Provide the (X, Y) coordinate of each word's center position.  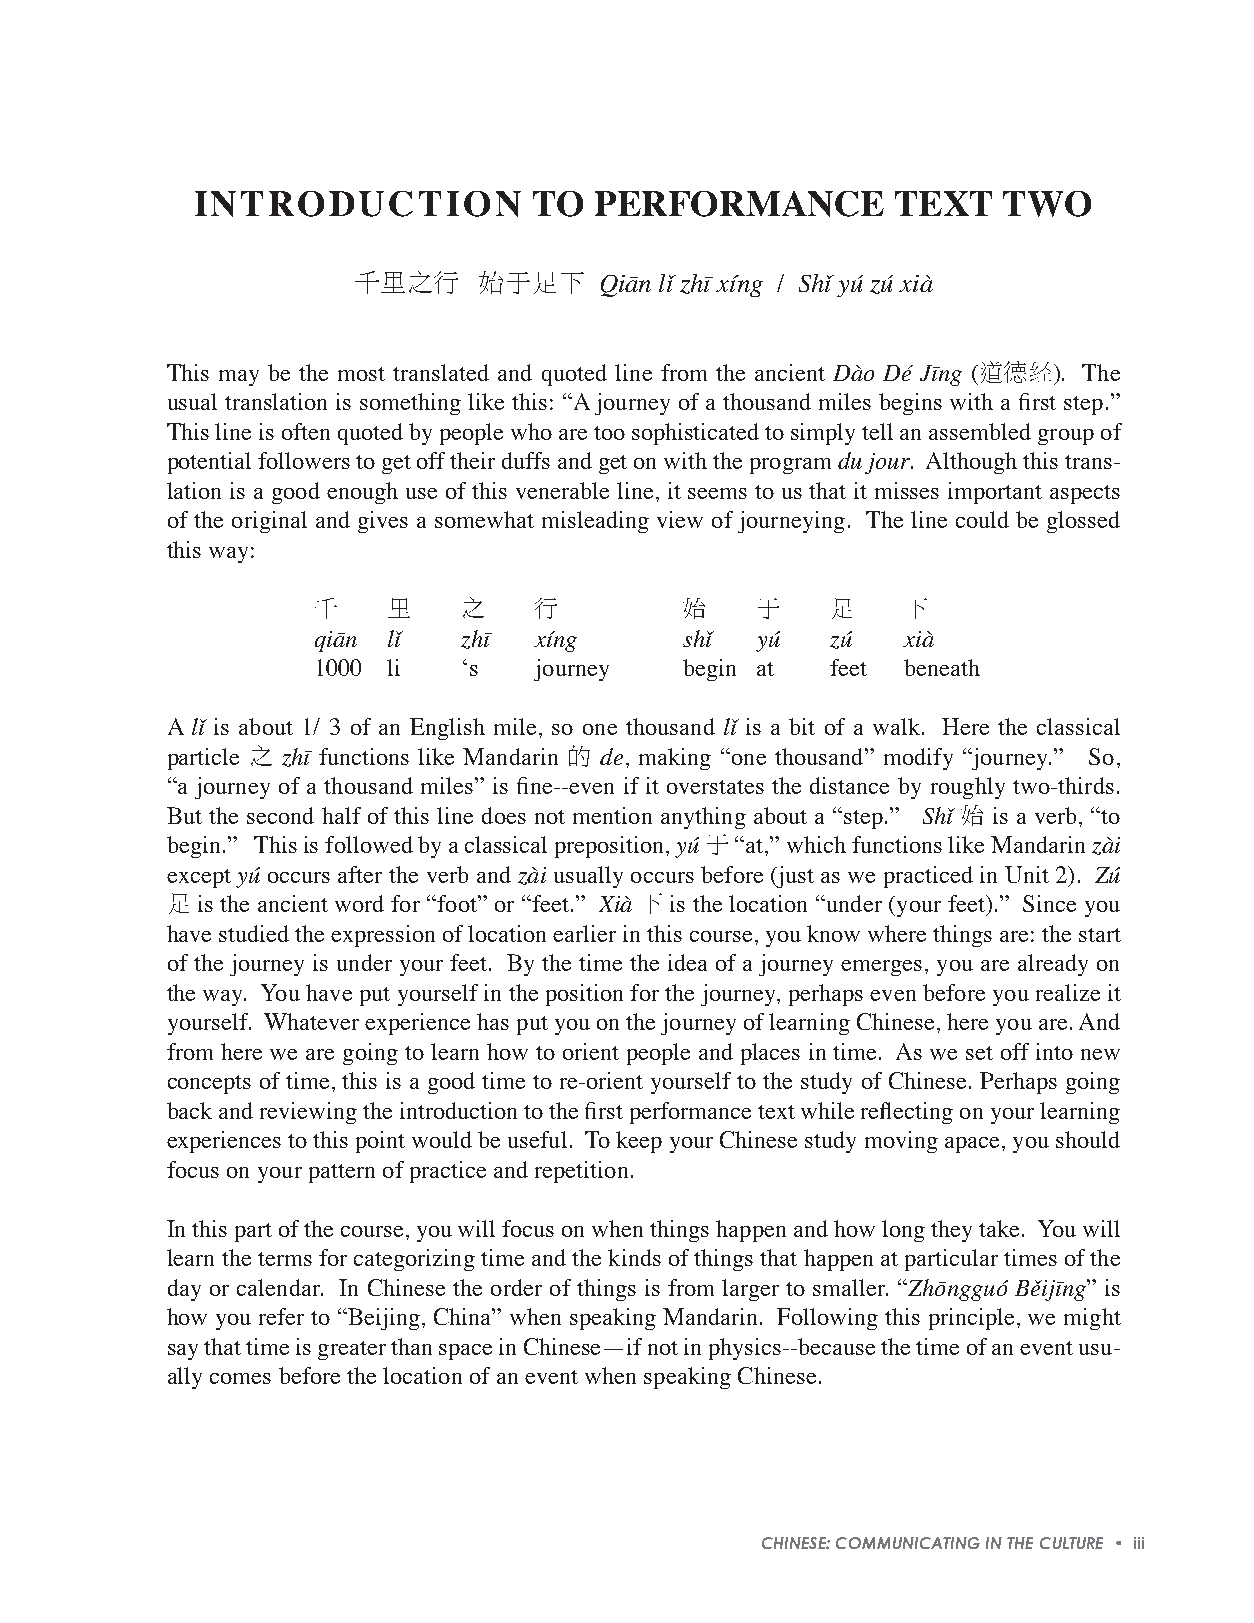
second (280, 815)
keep (639, 1142)
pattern (342, 1173)
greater (352, 1350)
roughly (968, 788)
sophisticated (695, 434)
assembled (980, 431)
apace (972, 1145)
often (306, 431)
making (675, 759)
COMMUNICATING (908, 1543)
